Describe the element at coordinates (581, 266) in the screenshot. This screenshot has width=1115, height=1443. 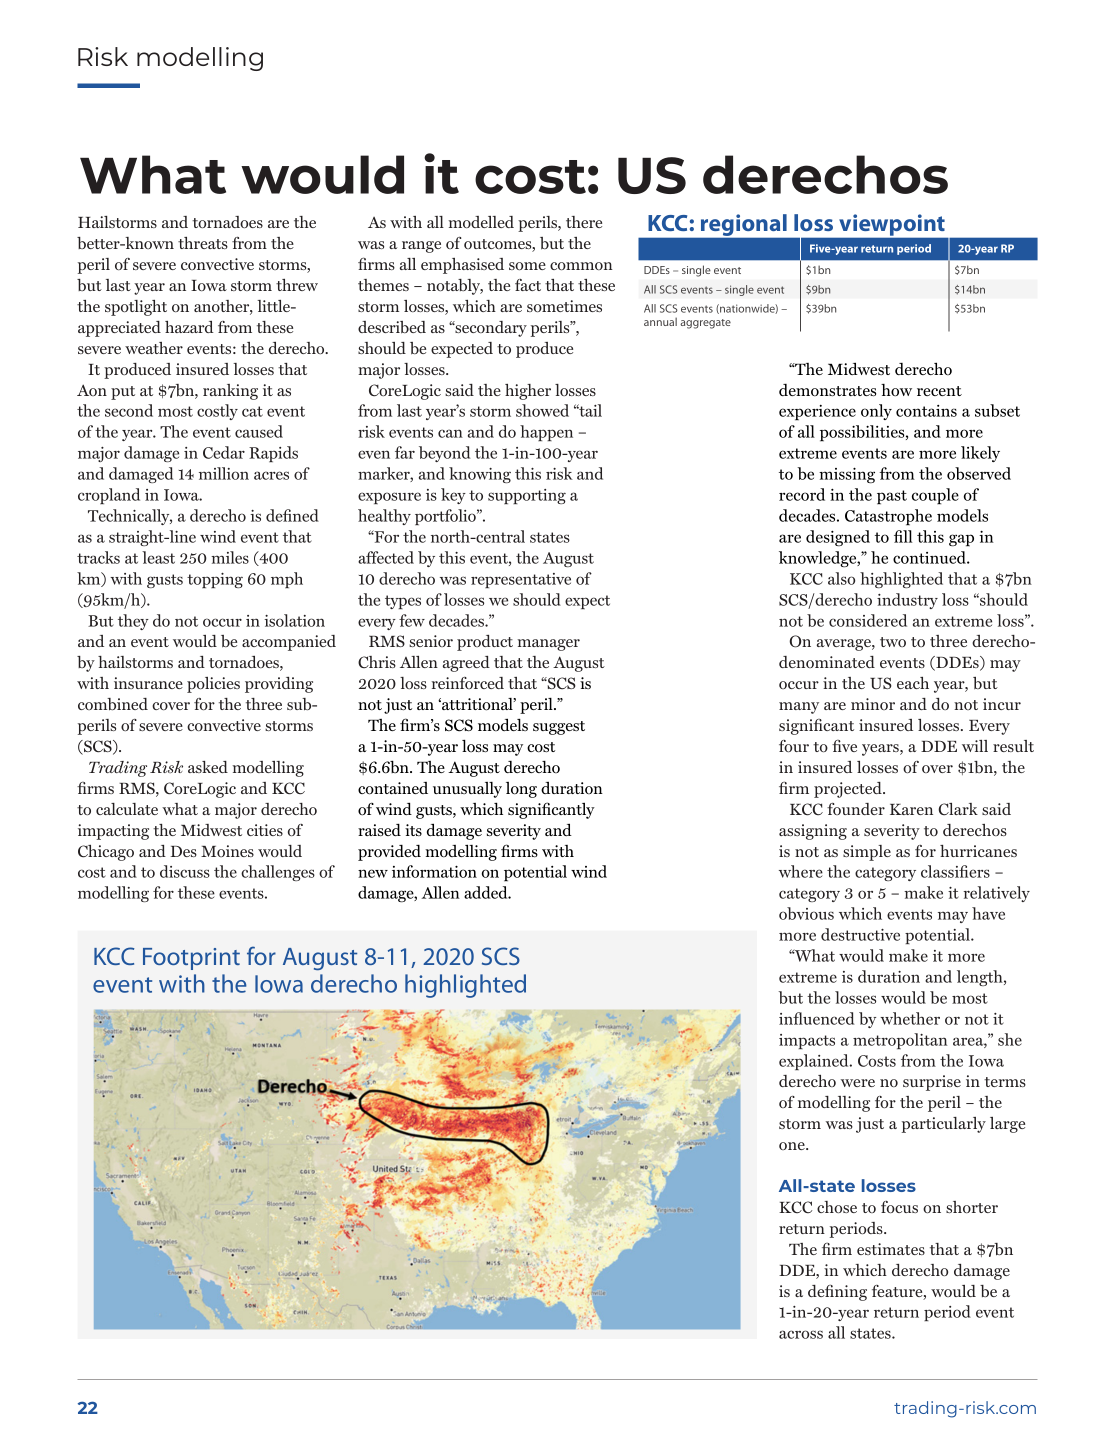
I see `common` at that location.
